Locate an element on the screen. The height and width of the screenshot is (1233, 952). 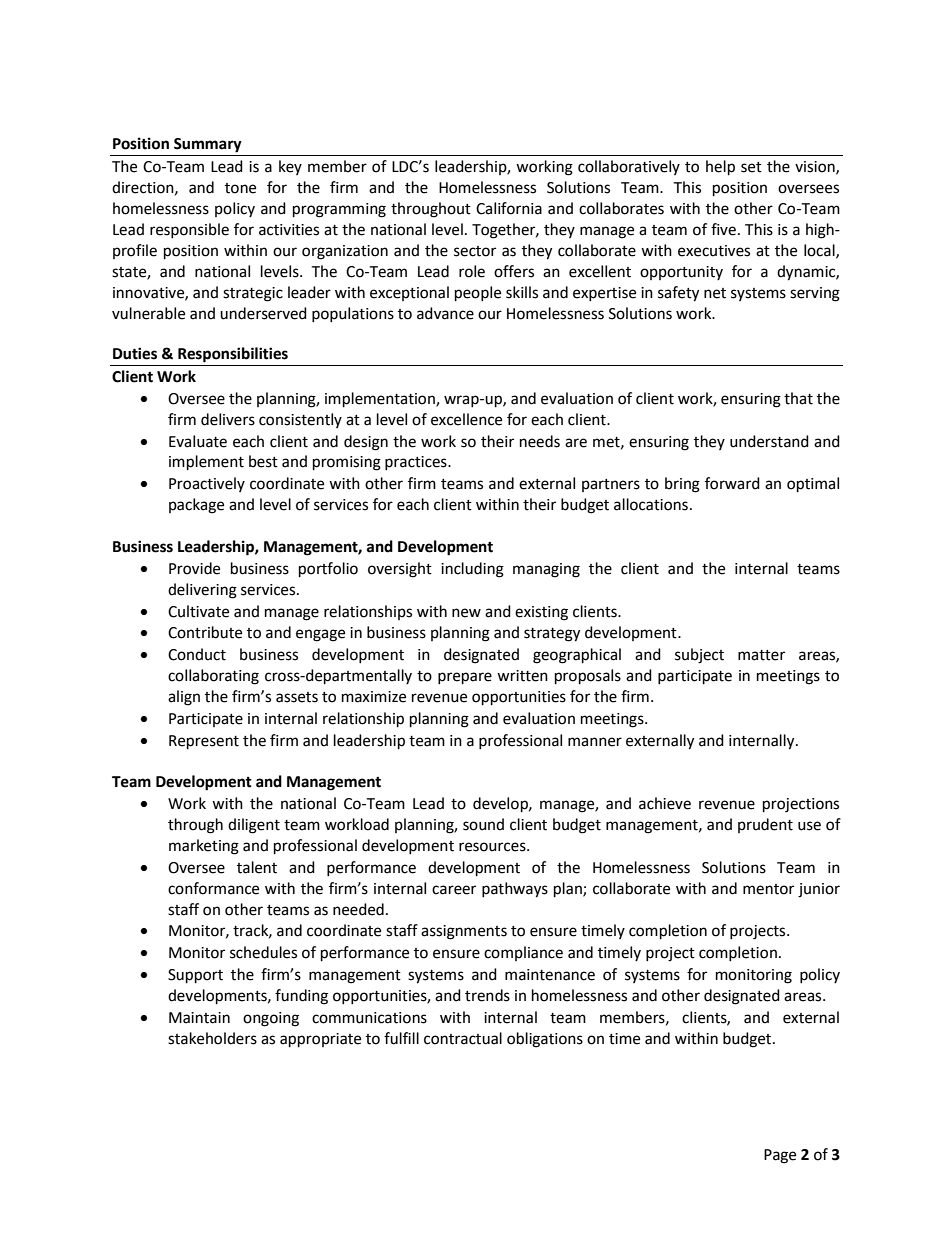
help is located at coordinates (720, 168).
